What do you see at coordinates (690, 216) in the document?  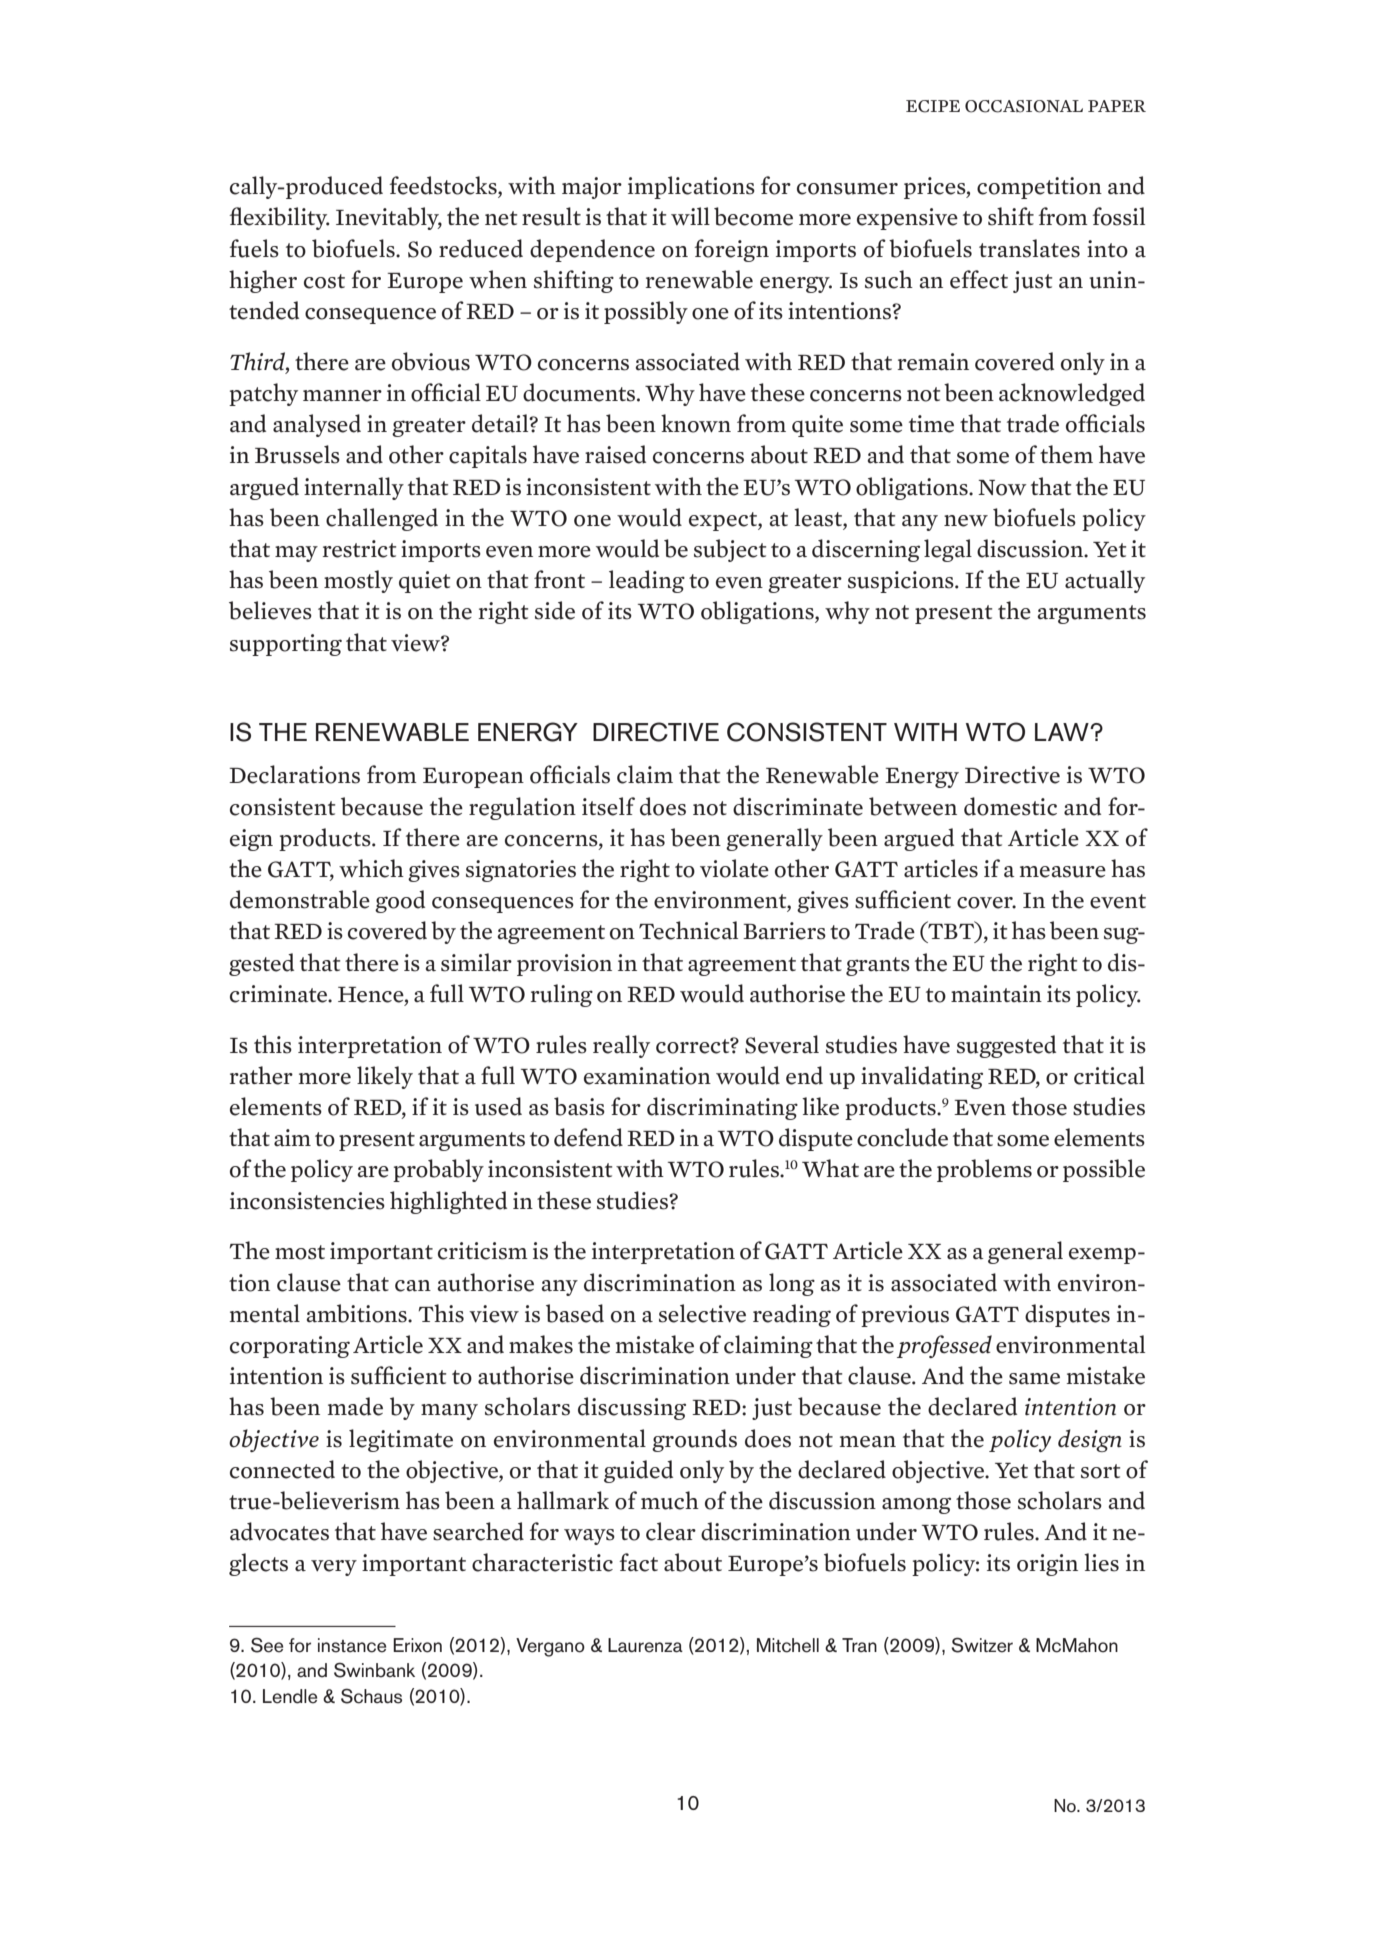 I see `will` at bounding box center [690, 216].
